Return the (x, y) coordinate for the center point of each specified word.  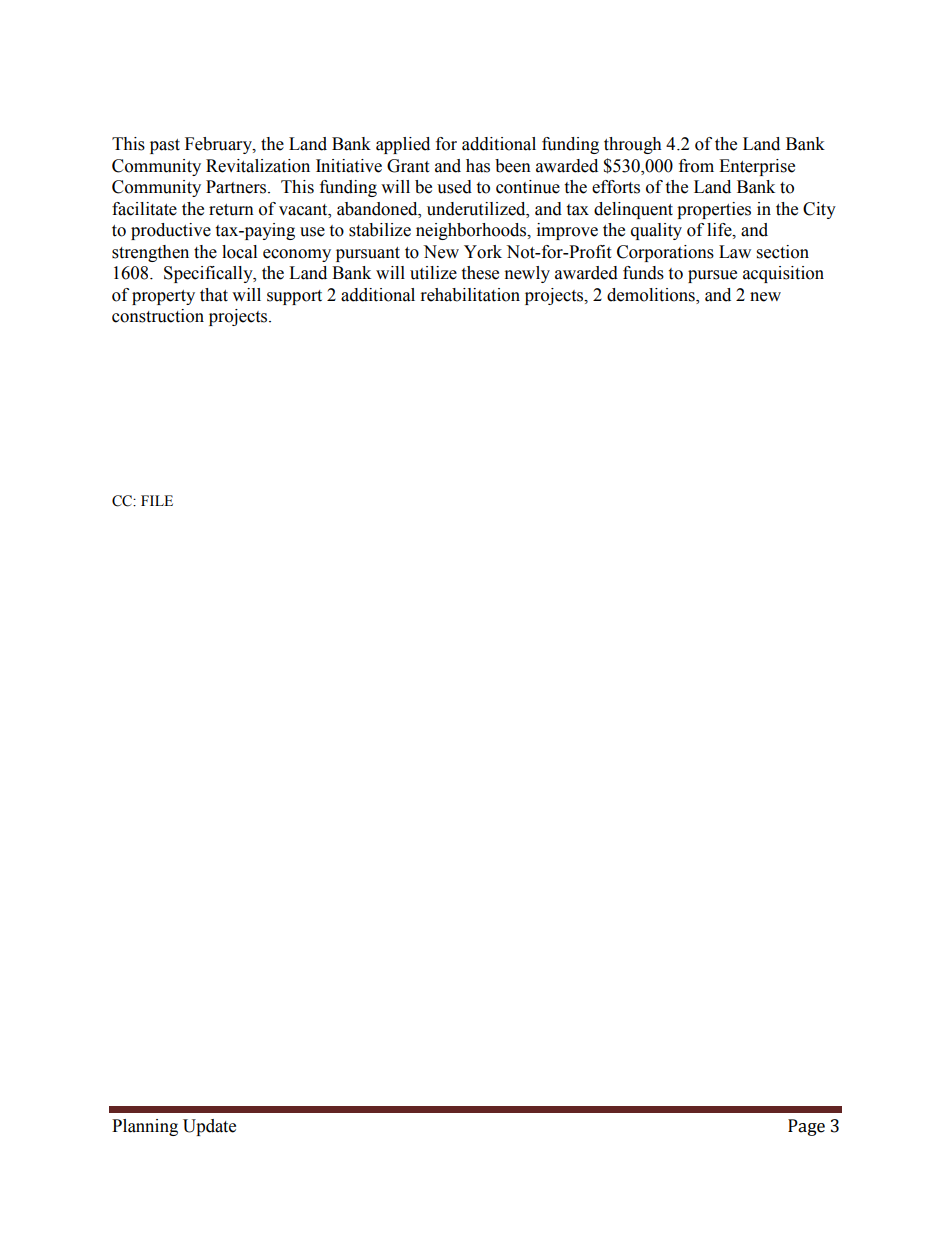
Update (209, 1127)
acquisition (783, 274)
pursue (712, 276)
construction (158, 316)
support (294, 297)
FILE (157, 500)
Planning (145, 1127)
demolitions (652, 295)
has (478, 166)
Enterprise (757, 167)
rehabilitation (470, 295)
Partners (237, 187)
